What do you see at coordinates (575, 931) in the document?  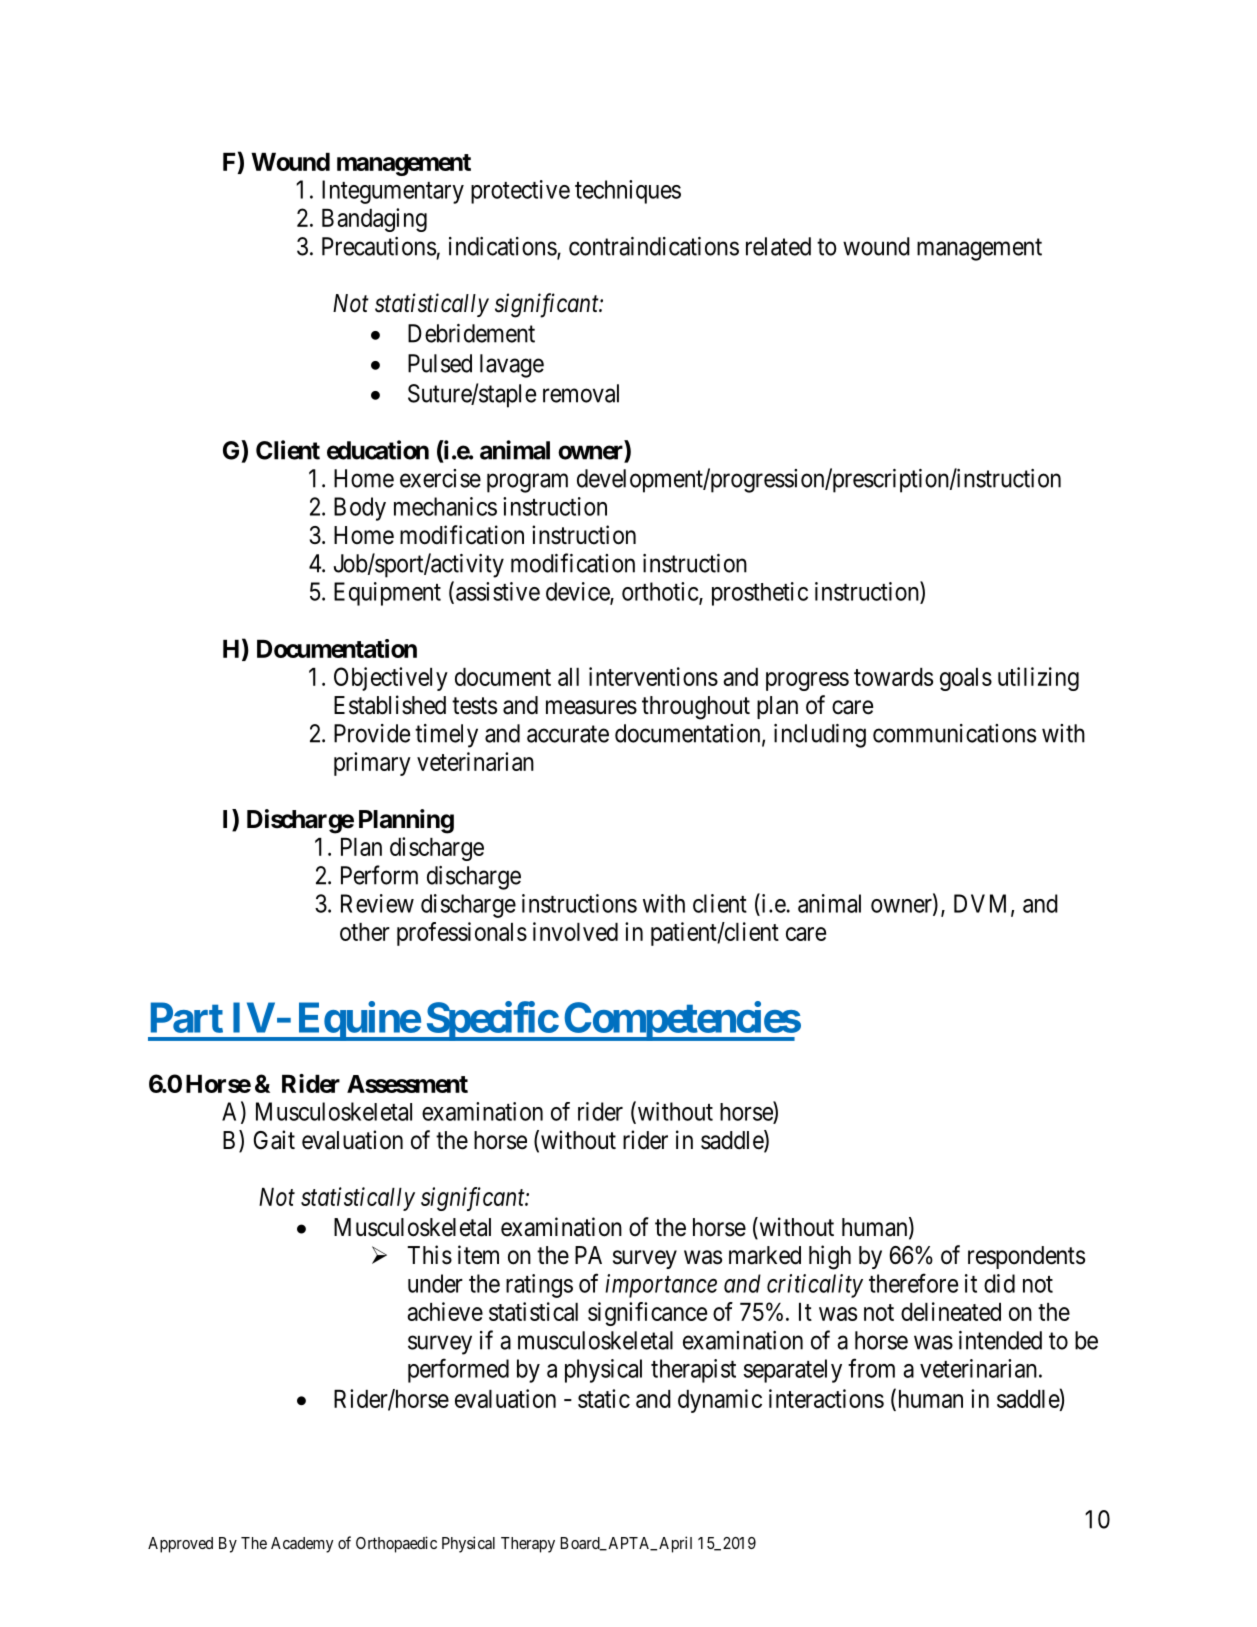 I see `involved` at bounding box center [575, 931].
